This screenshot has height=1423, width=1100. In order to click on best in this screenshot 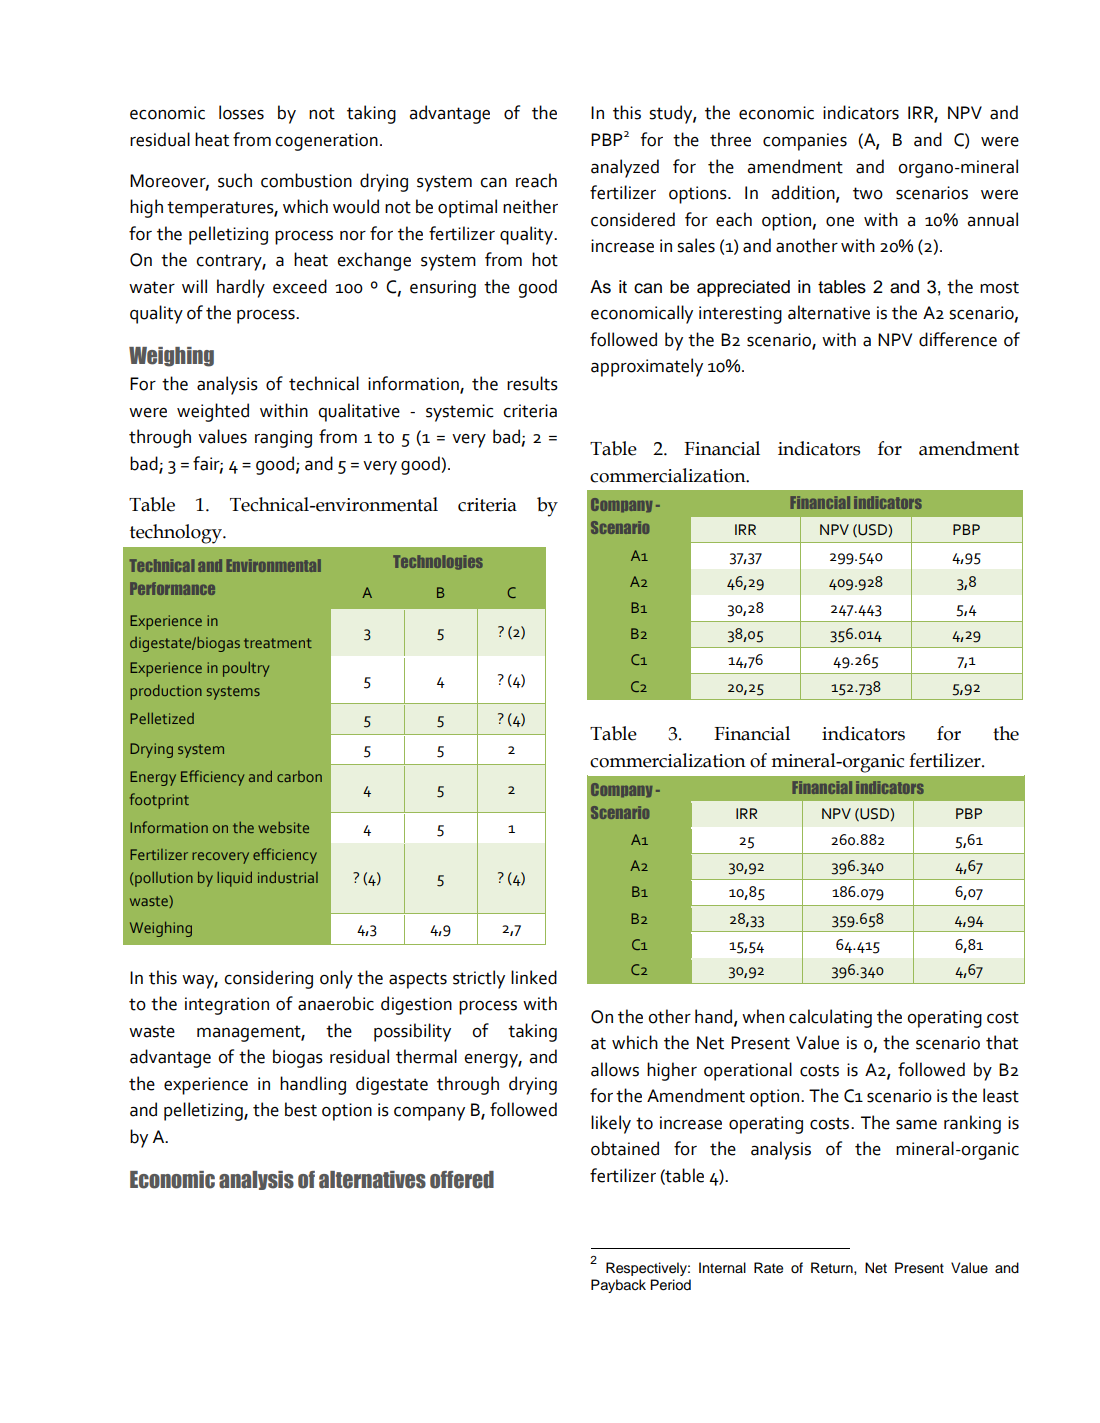, I will do `click(301, 1109)`.
